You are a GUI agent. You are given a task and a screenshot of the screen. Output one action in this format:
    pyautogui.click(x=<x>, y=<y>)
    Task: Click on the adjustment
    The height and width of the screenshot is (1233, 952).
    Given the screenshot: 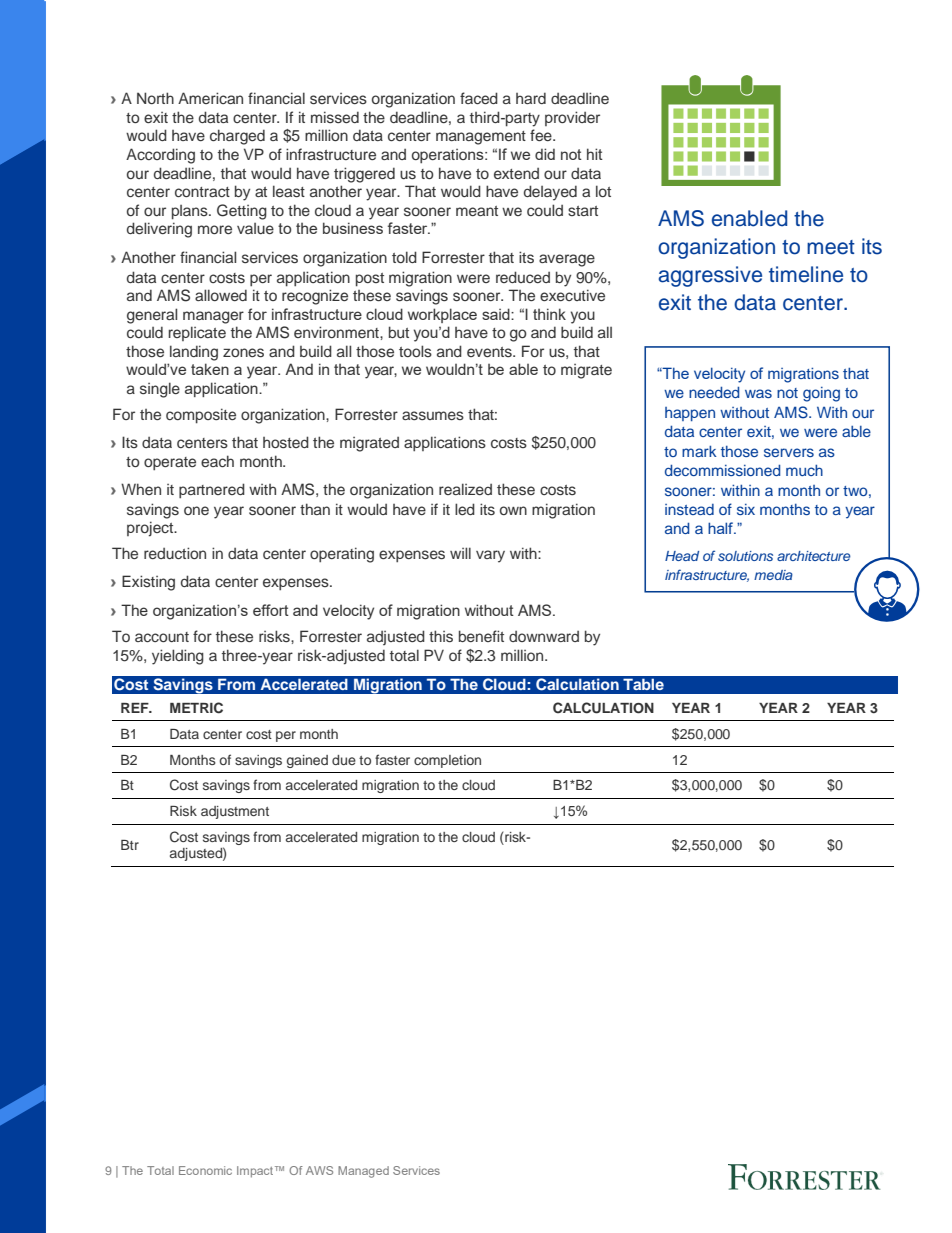 What is the action you would take?
    pyautogui.click(x=235, y=812)
